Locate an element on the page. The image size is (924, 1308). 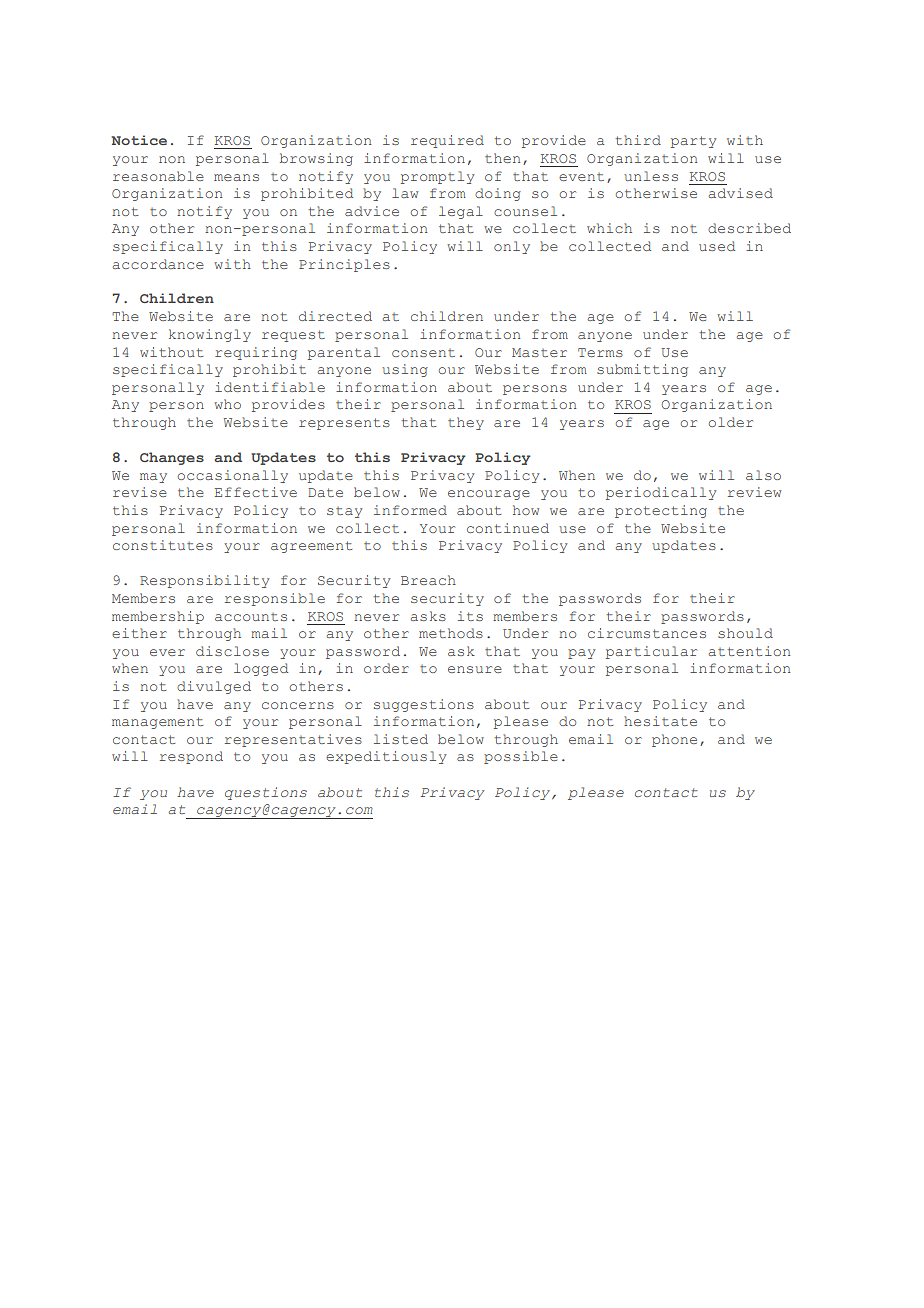
circumstances is located at coordinates (647, 633).
